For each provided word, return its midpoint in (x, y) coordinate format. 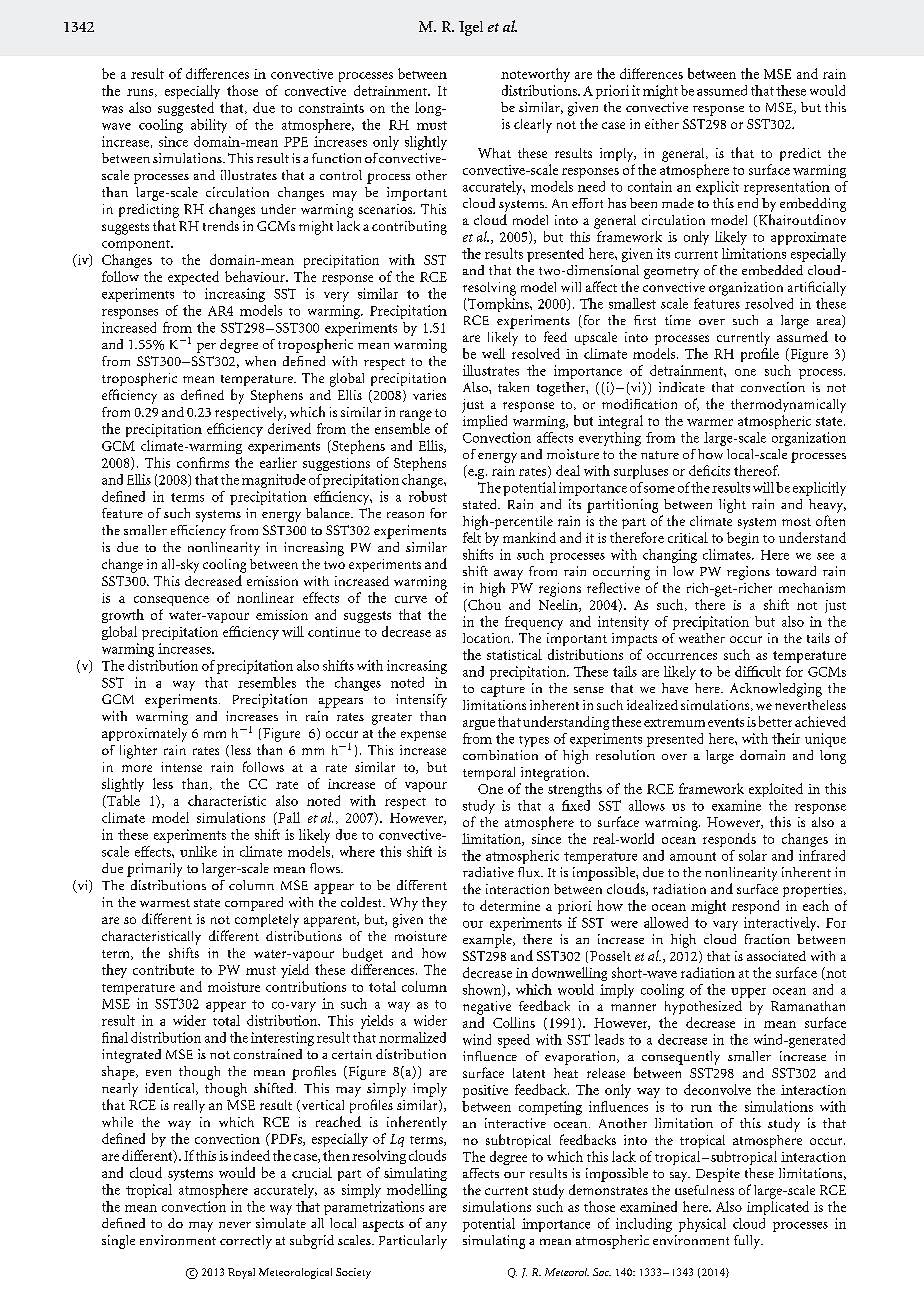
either (662, 124)
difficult (758, 671)
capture (503, 691)
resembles (267, 682)
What (494, 153)
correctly (246, 1242)
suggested (186, 109)
